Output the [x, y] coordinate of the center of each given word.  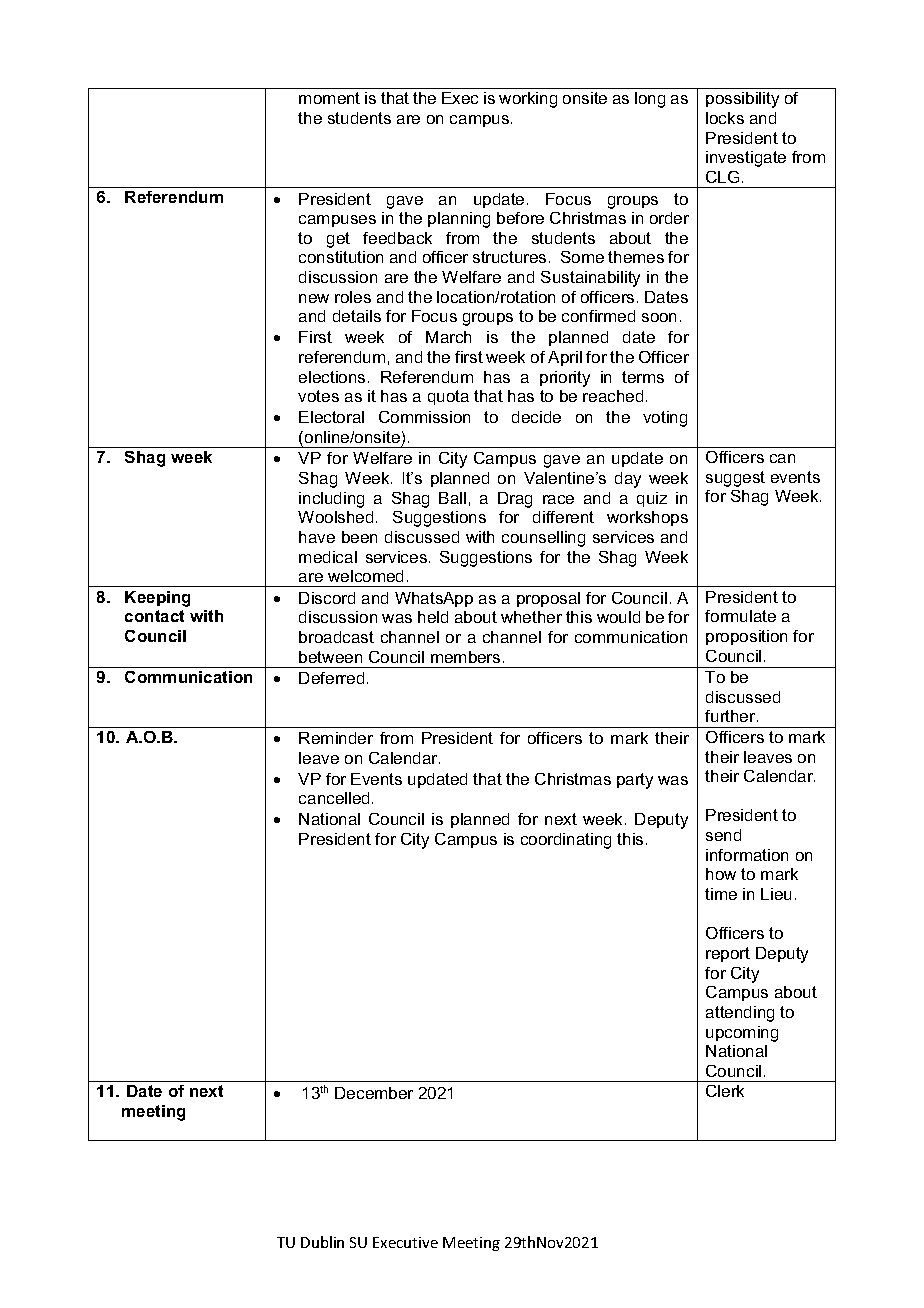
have [317, 537]
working [528, 100]
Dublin [322, 1242]
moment [329, 98]
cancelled [334, 798]
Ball [452, 498]
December [374, 1093]
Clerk [725, 1091]
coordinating [566, 841]
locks [725, 118]
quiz [652, 499]
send [723, 835]
